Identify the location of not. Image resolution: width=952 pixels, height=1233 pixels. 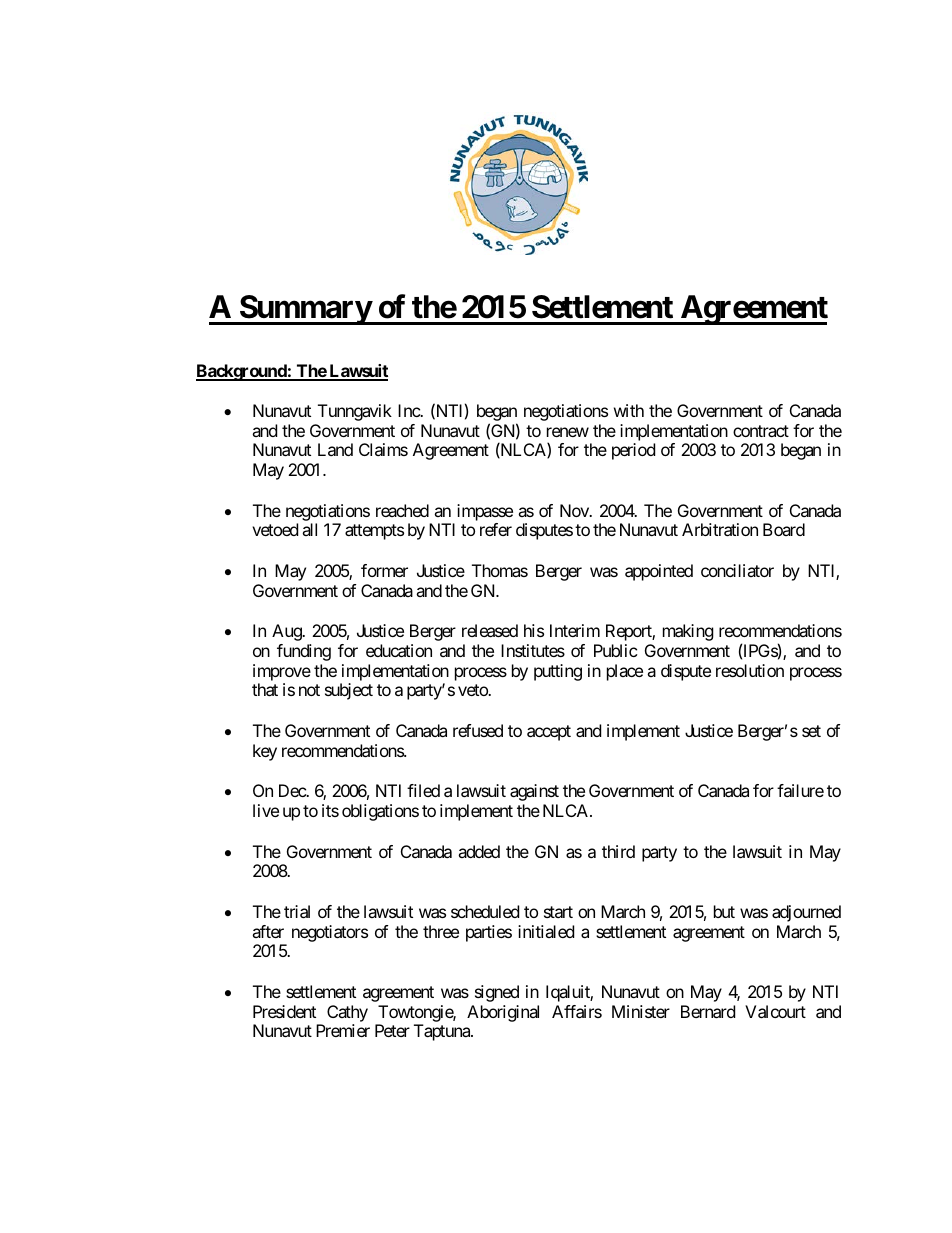
(309, 690).
